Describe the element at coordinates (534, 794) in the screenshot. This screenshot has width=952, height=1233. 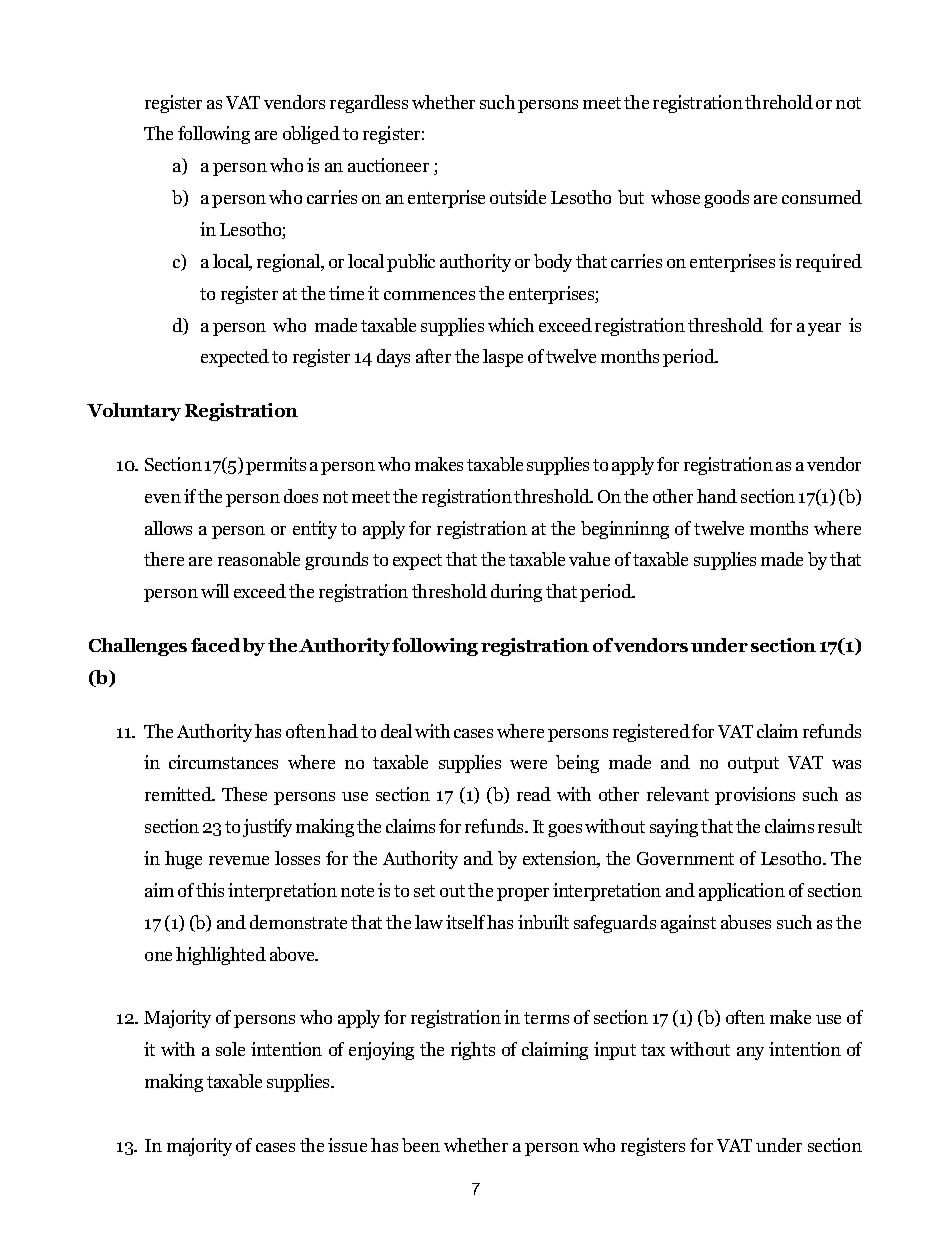
I see `read` at that location.
